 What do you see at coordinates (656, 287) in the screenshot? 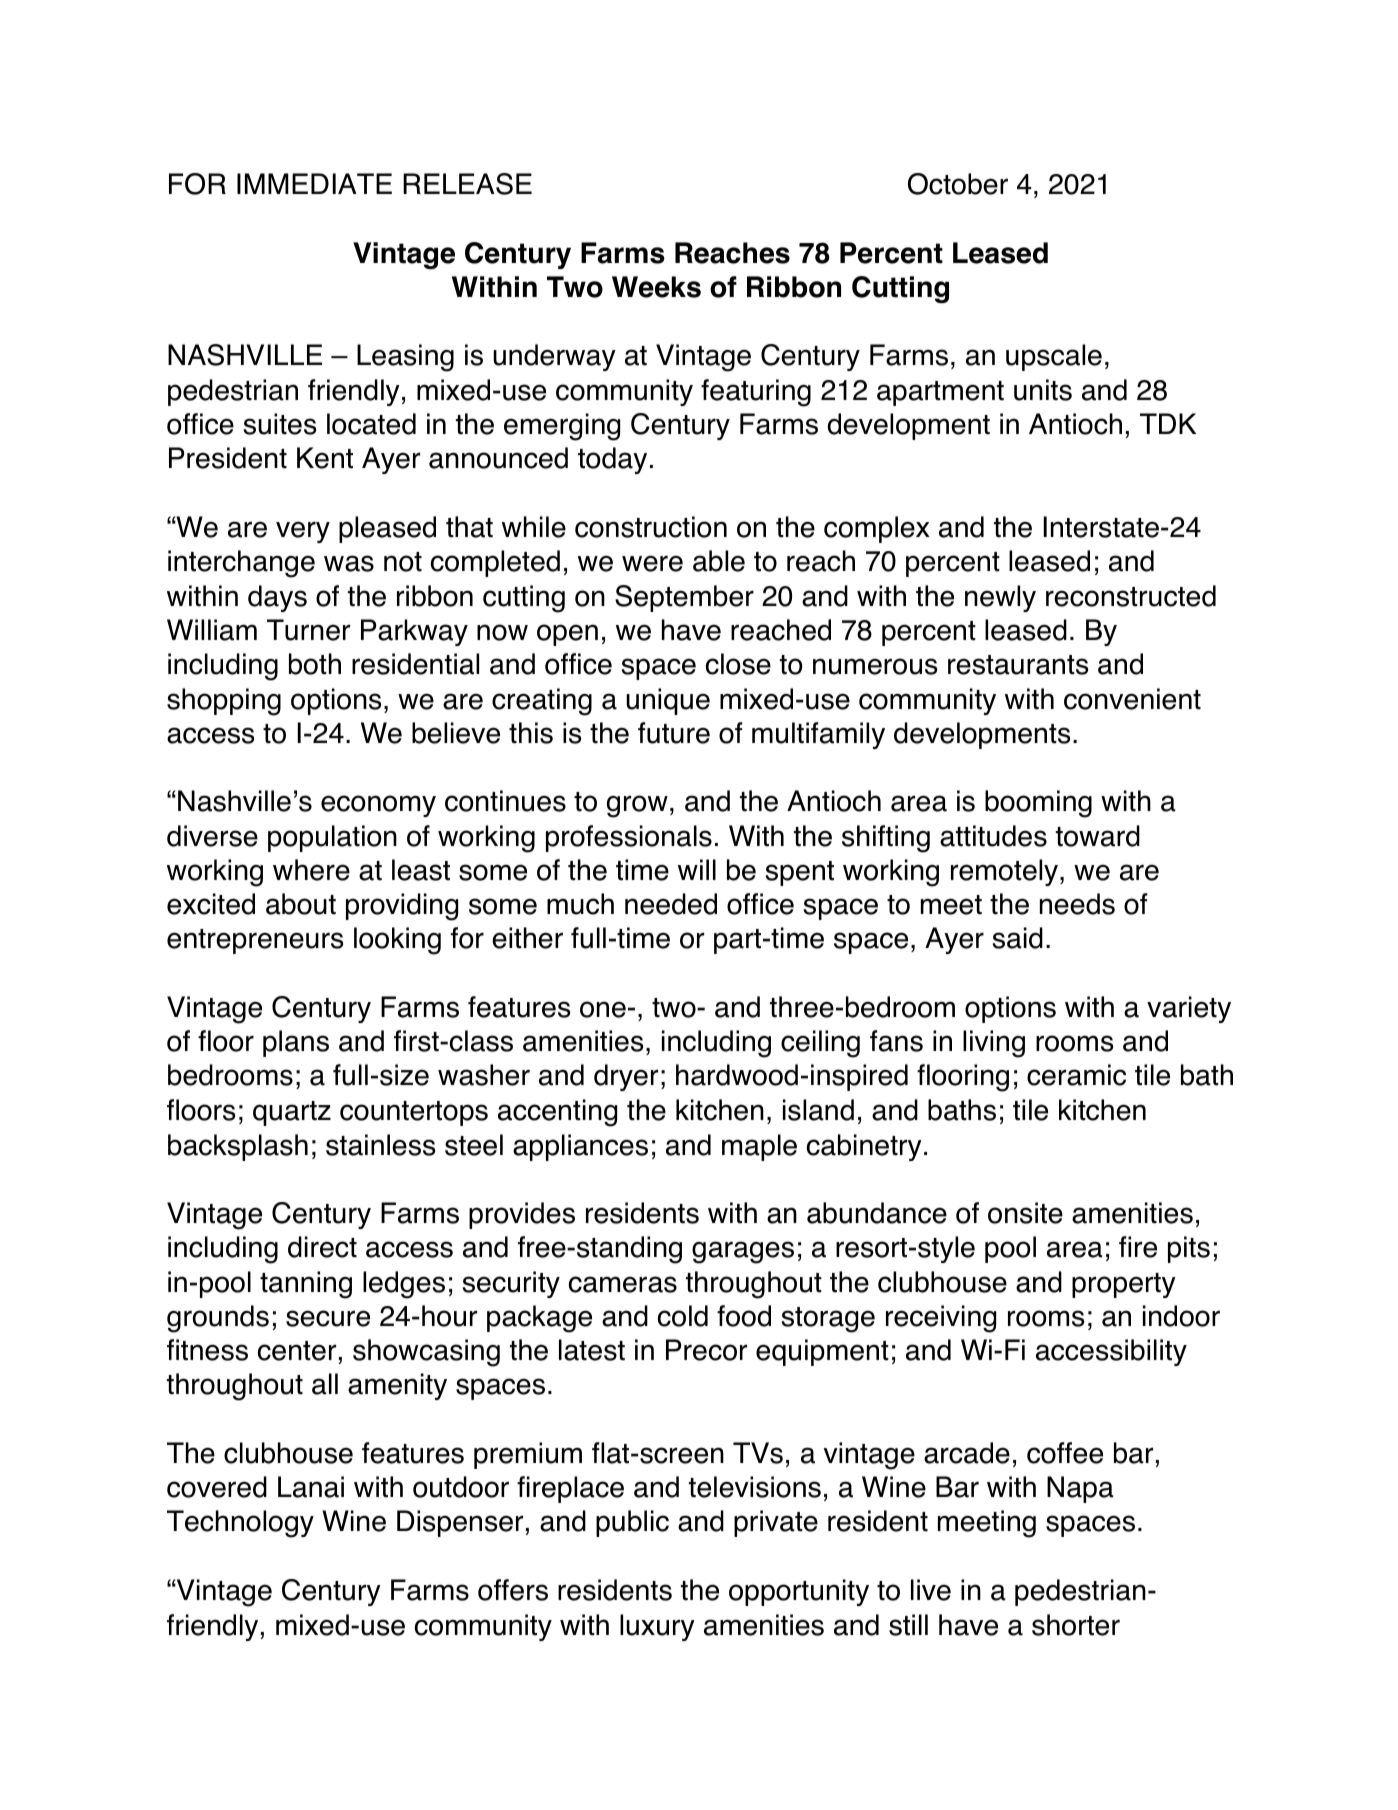
I see `Weeks` at bounding box center [656, 287].
